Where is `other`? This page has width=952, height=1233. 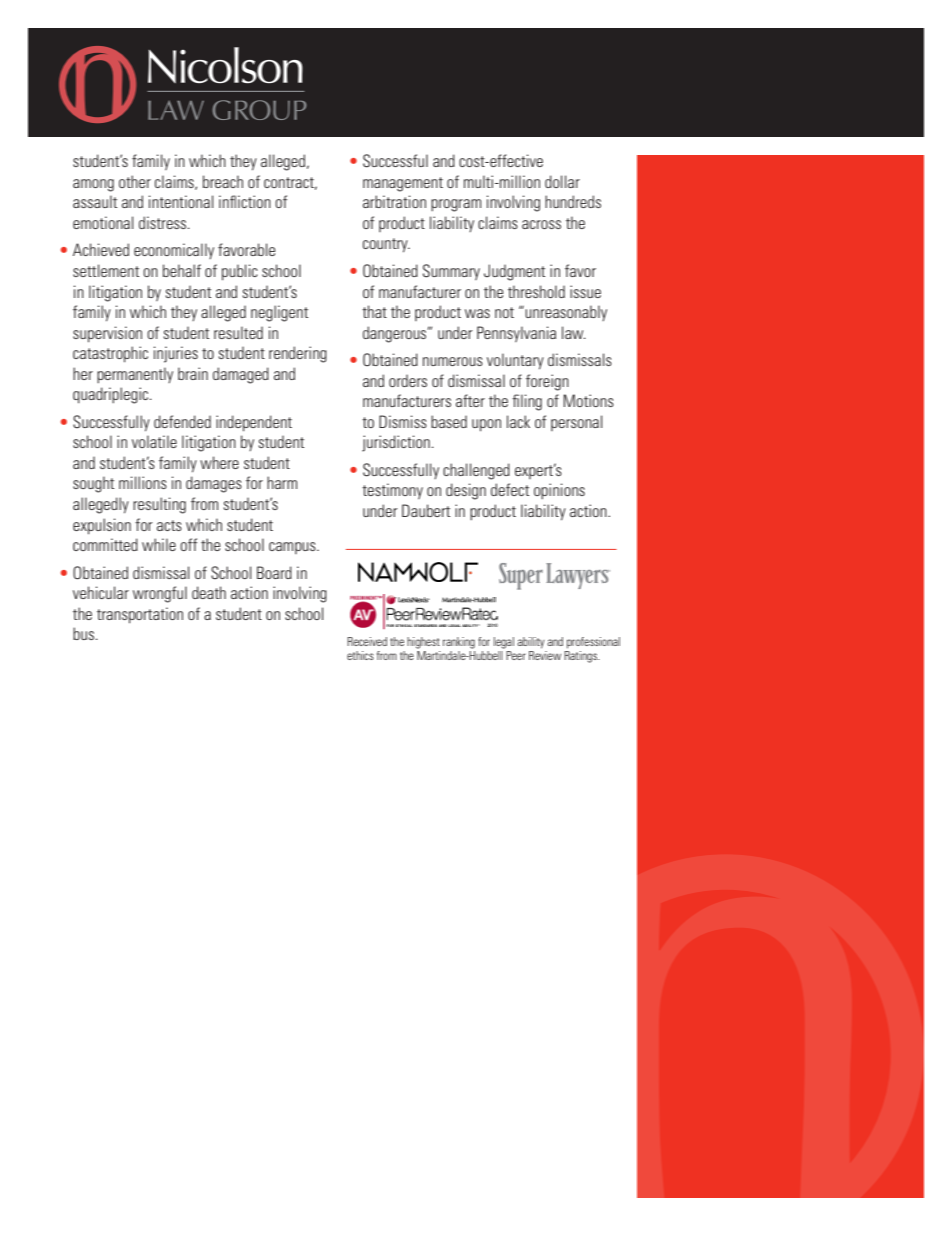
other is located at coordinates (135, 181).
